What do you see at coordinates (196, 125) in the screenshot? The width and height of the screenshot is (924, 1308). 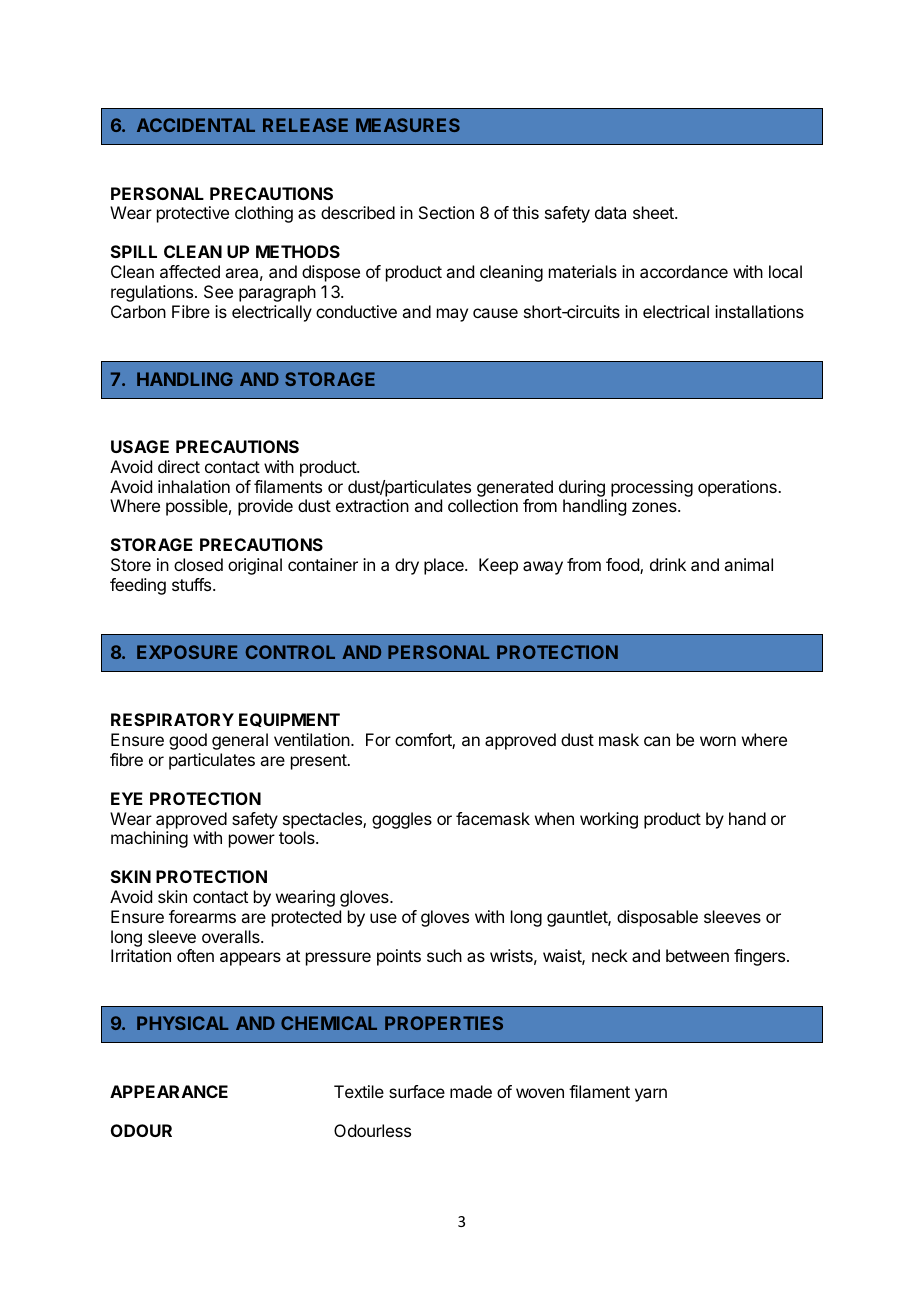 I see `ACCIDENTAL` at bounding box center [196, 125].
